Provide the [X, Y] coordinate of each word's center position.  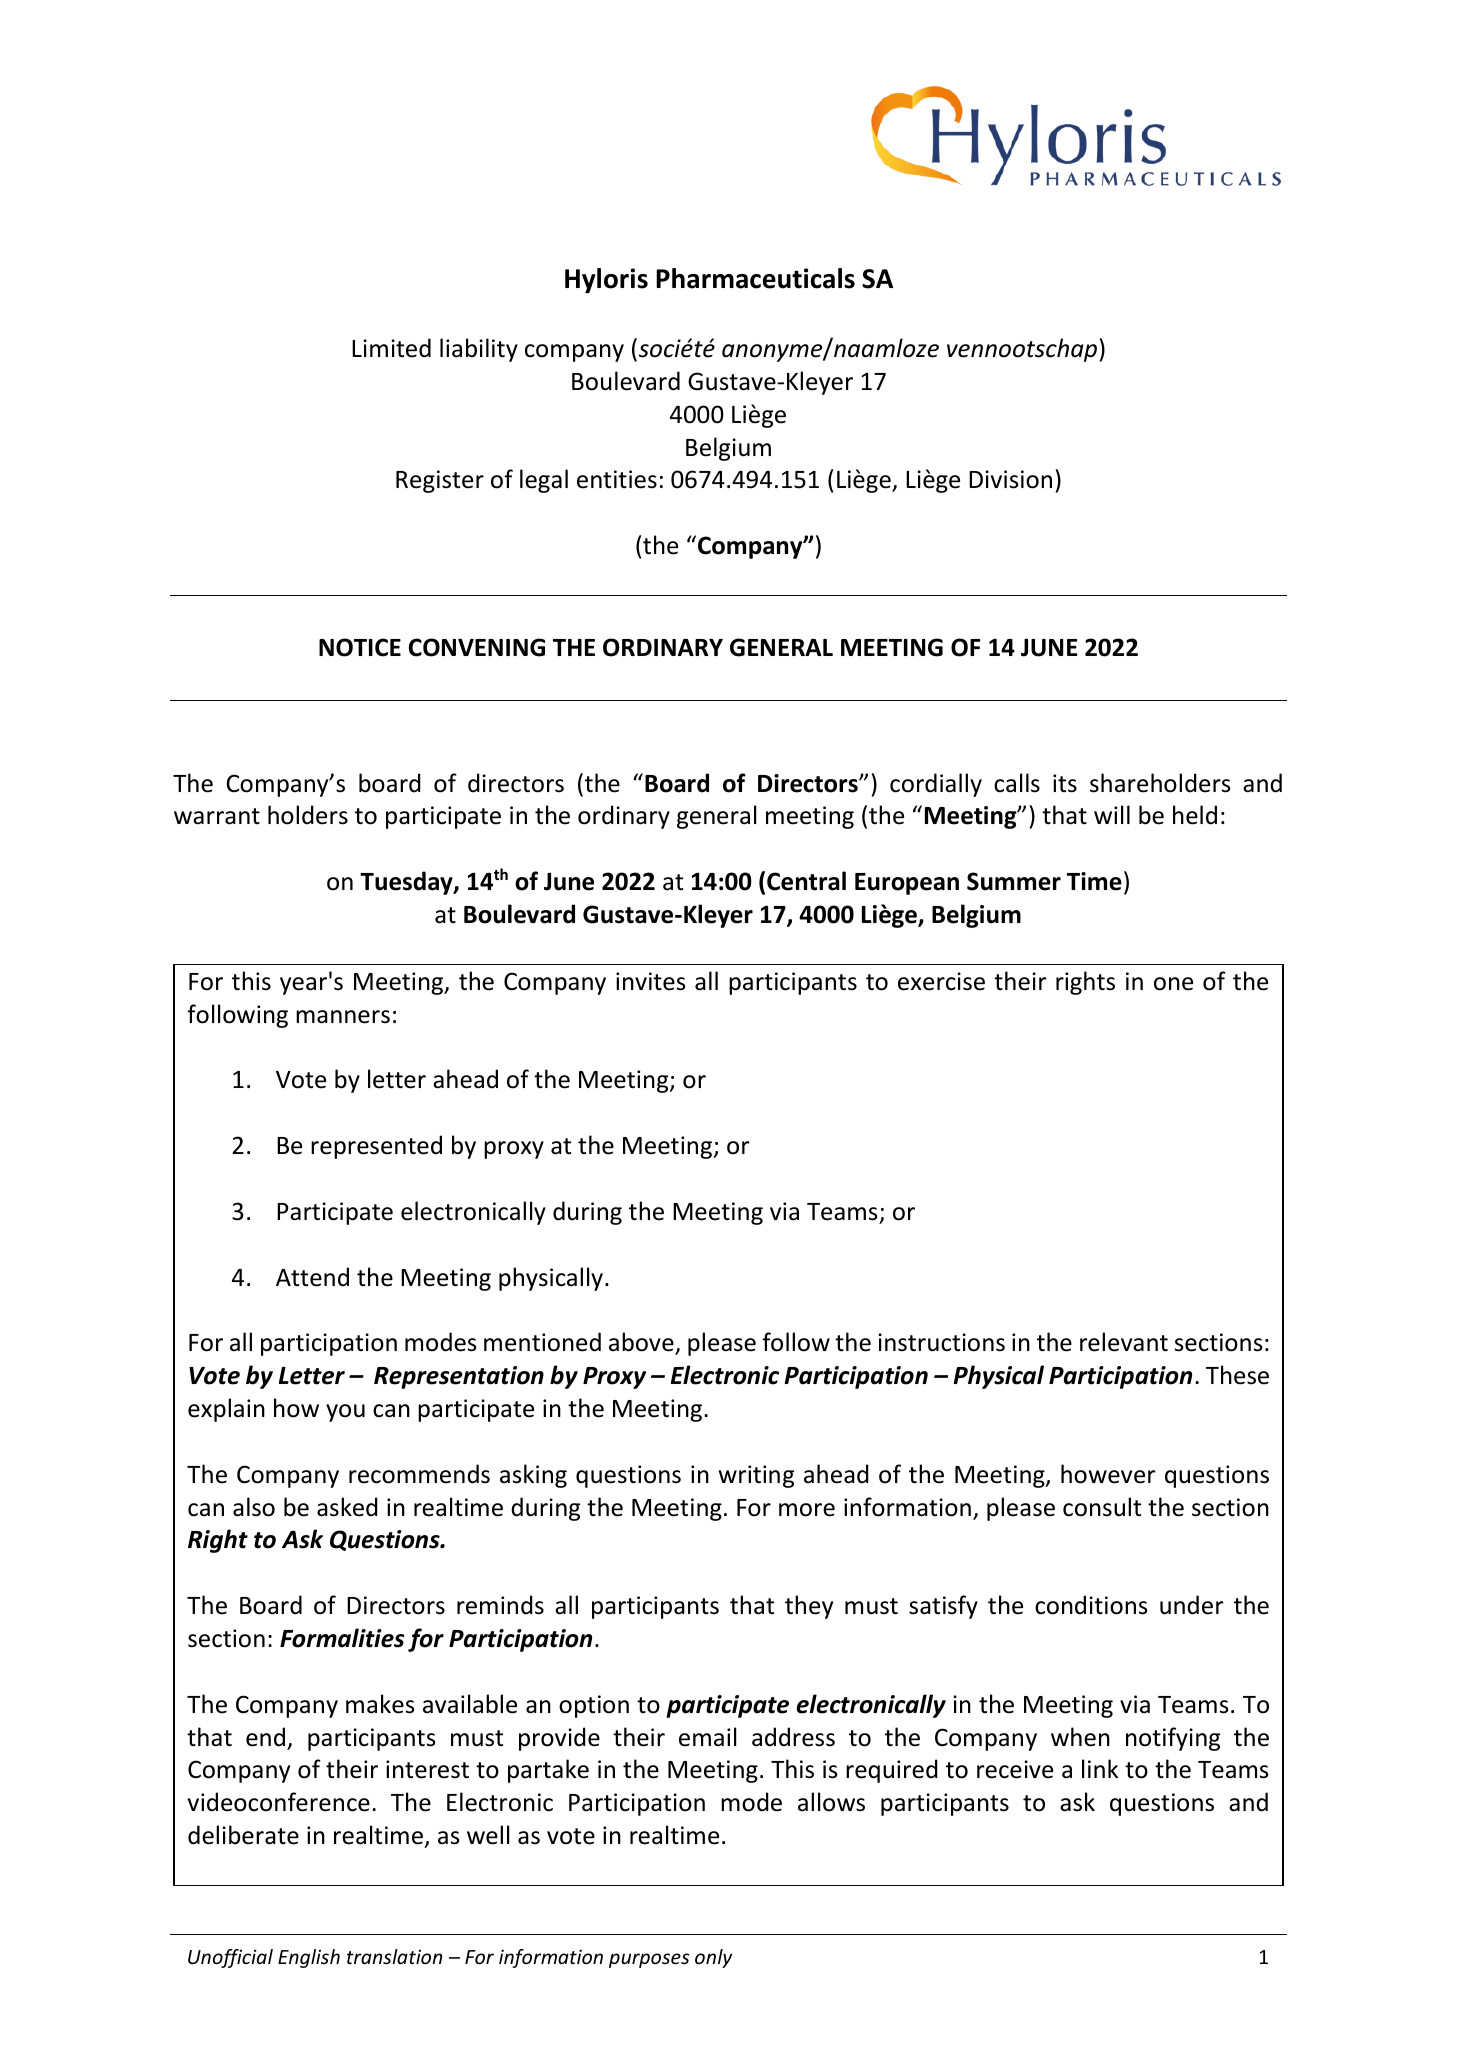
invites [651, 981]
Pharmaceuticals [755, 278]
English [309, 1958]
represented [376, 1147]
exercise [941, 981]
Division [1010, 479]
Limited [391, 348]
